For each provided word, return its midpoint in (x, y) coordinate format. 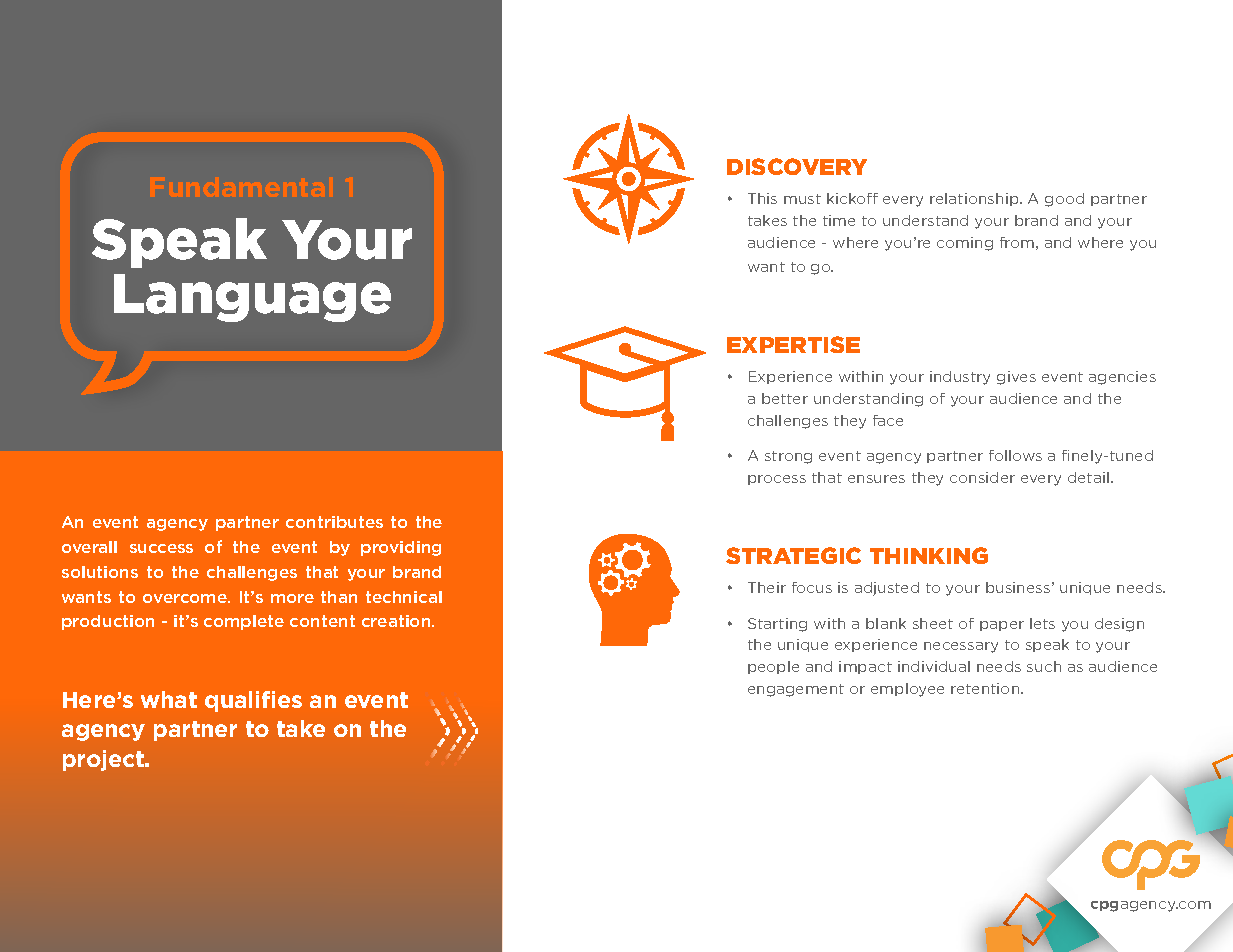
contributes (334, 522)
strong (788, 457)
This (762, 198)
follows (1015, 455)
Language (252, 298)
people (773, 667)
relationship (975, 199)
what (169, 699)
